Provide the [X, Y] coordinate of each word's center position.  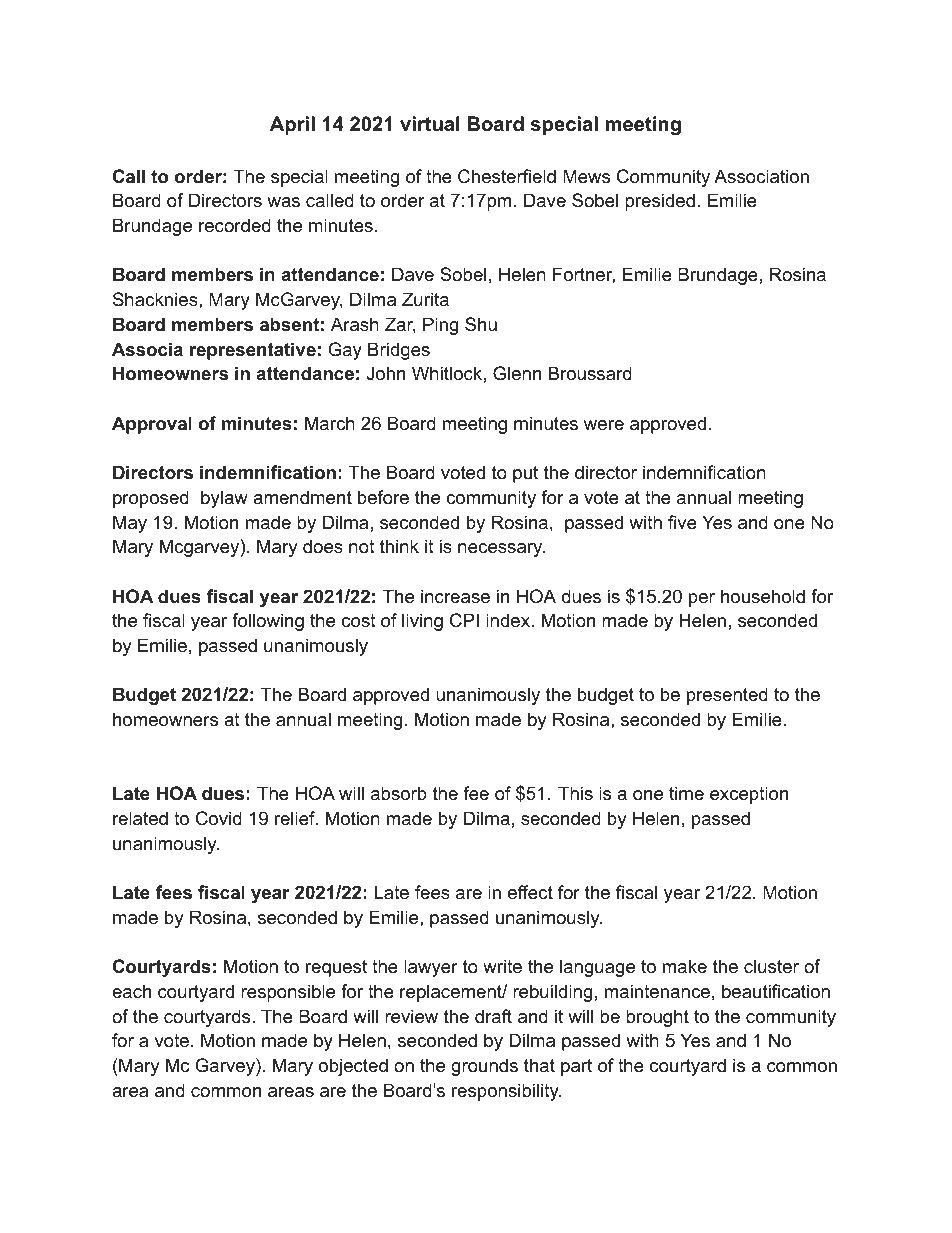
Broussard [590, 373]
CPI [464, 620]
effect [530, 892]
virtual [430, 124]
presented [727, 696]
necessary [501, 550]
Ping [440, 326]
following [268, 622]
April [292, 125]
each [131, 991]
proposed [151, 499]
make [685, 966]
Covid [219, 818]
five [682, 522]
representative [253, 351]
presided [660, 202]
